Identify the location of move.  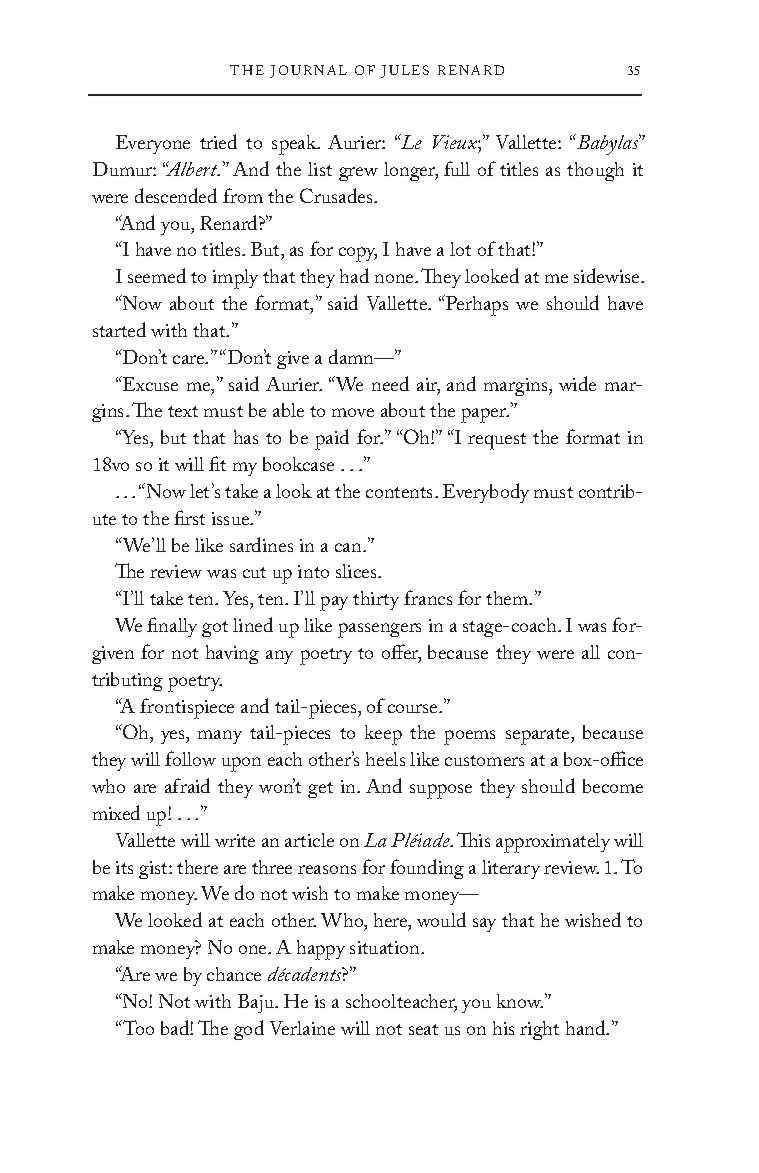
(353, 412).
